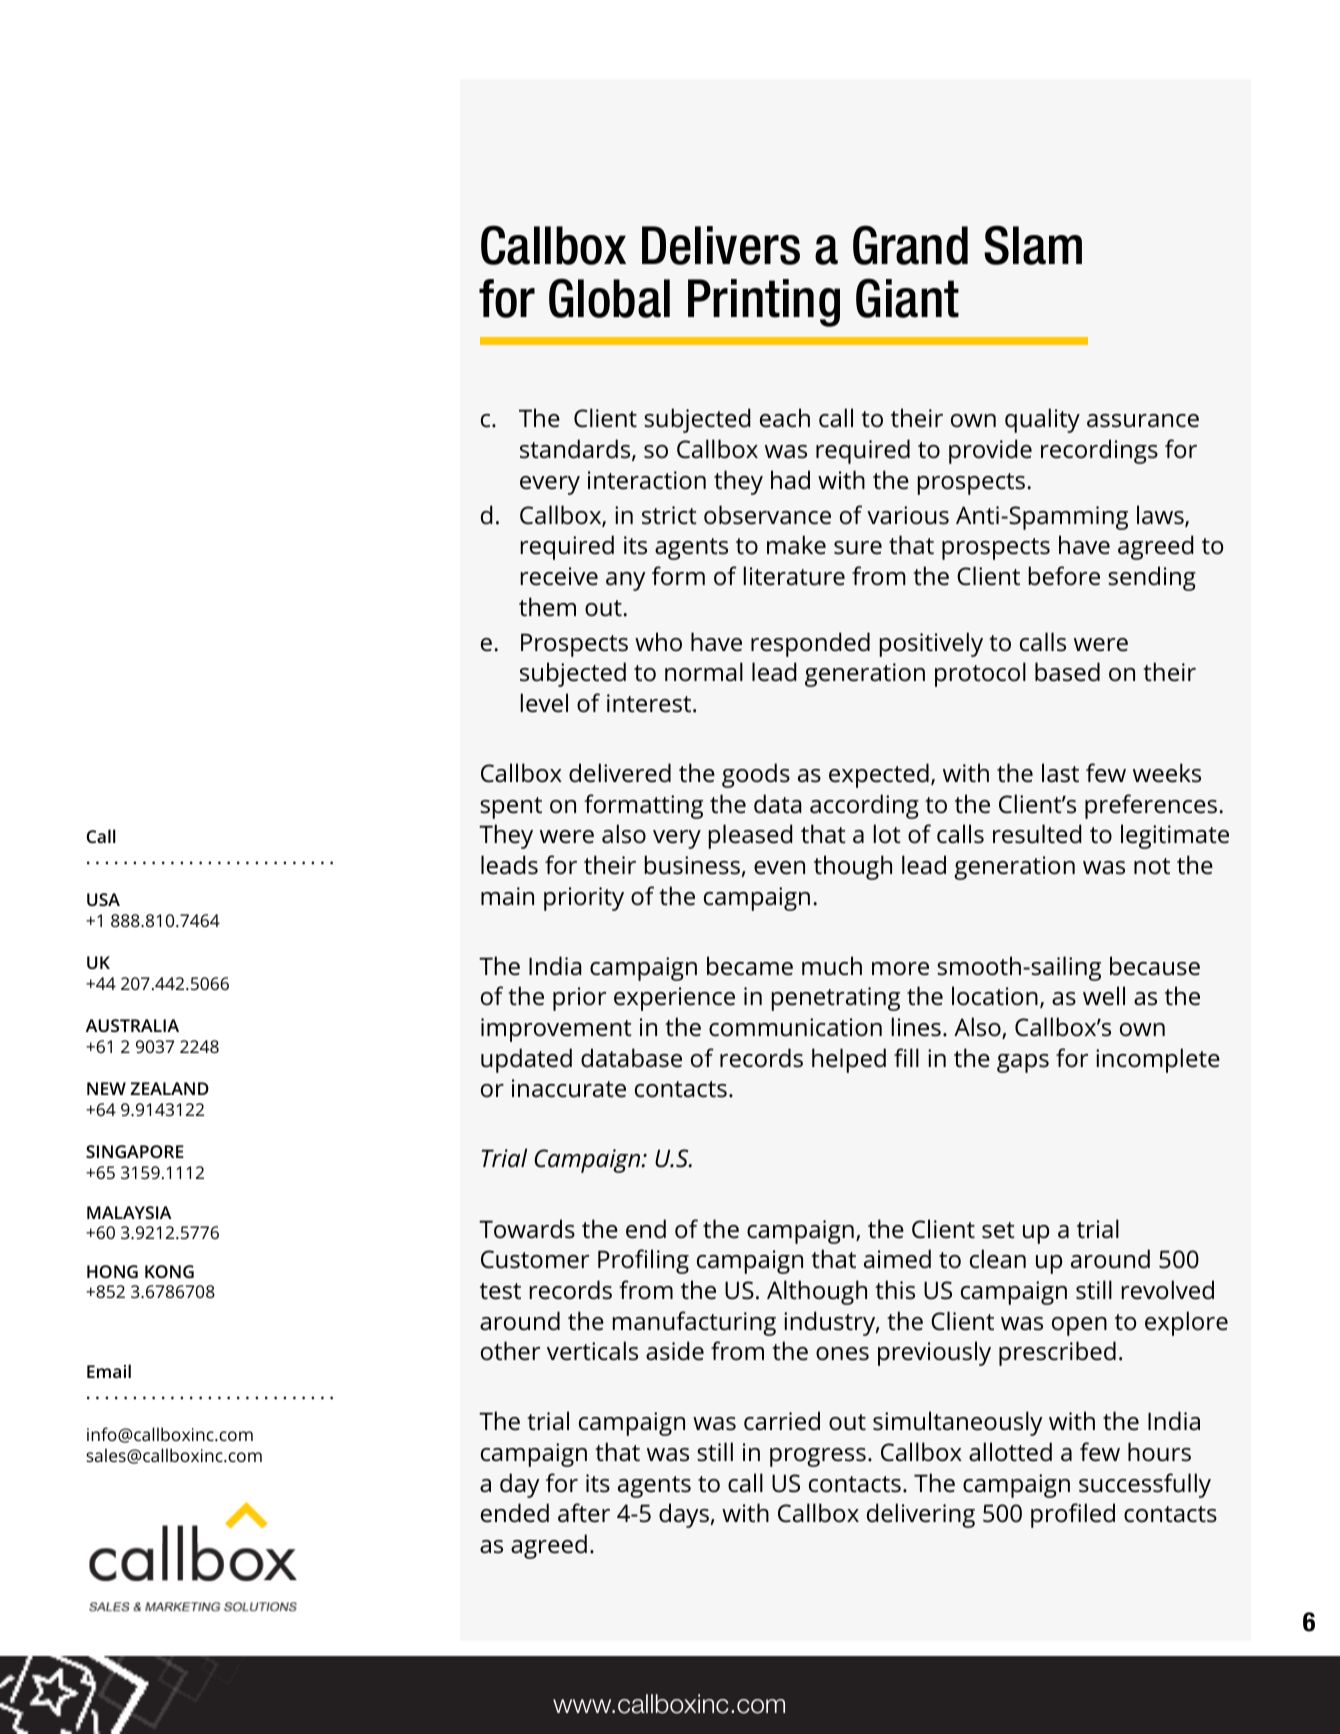  I want to click on Email, so click(109, 1371).
